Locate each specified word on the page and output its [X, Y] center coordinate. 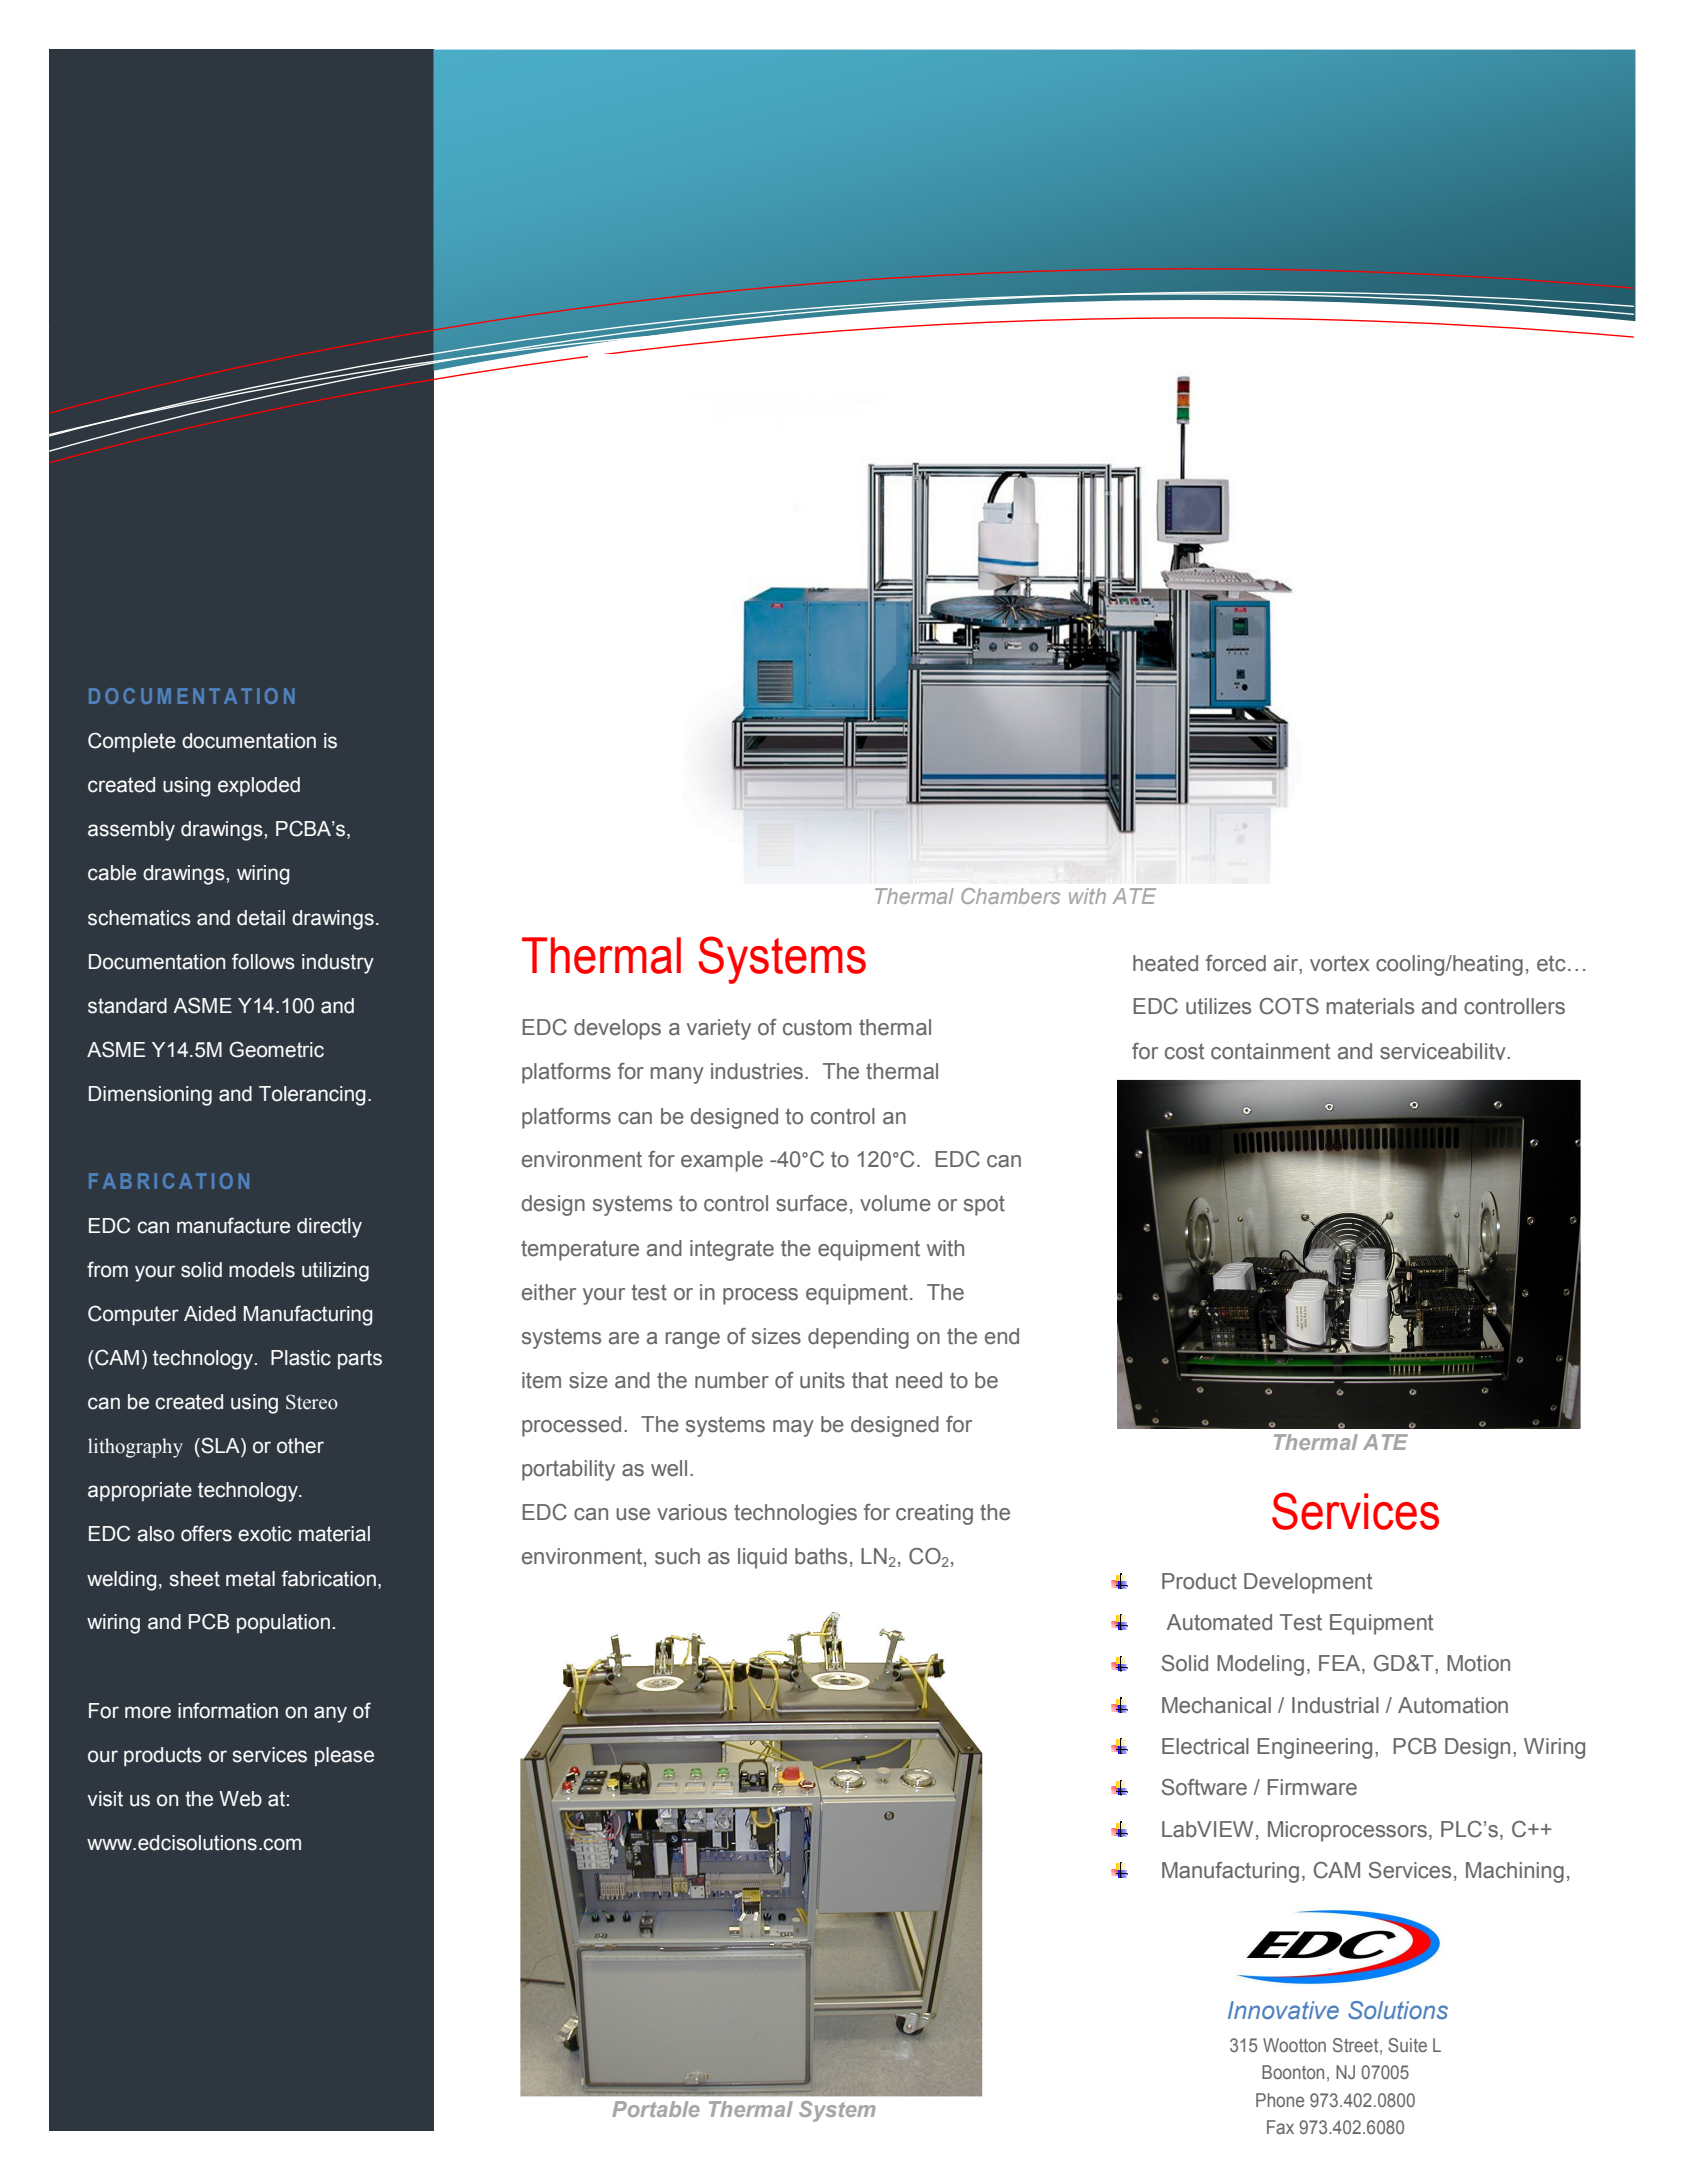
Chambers [1010, 896]
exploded [259, 787]
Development [1308, 1583]
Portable [656, 2109]
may [793, 1428]
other [300, 1446]
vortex [1339, 963]
